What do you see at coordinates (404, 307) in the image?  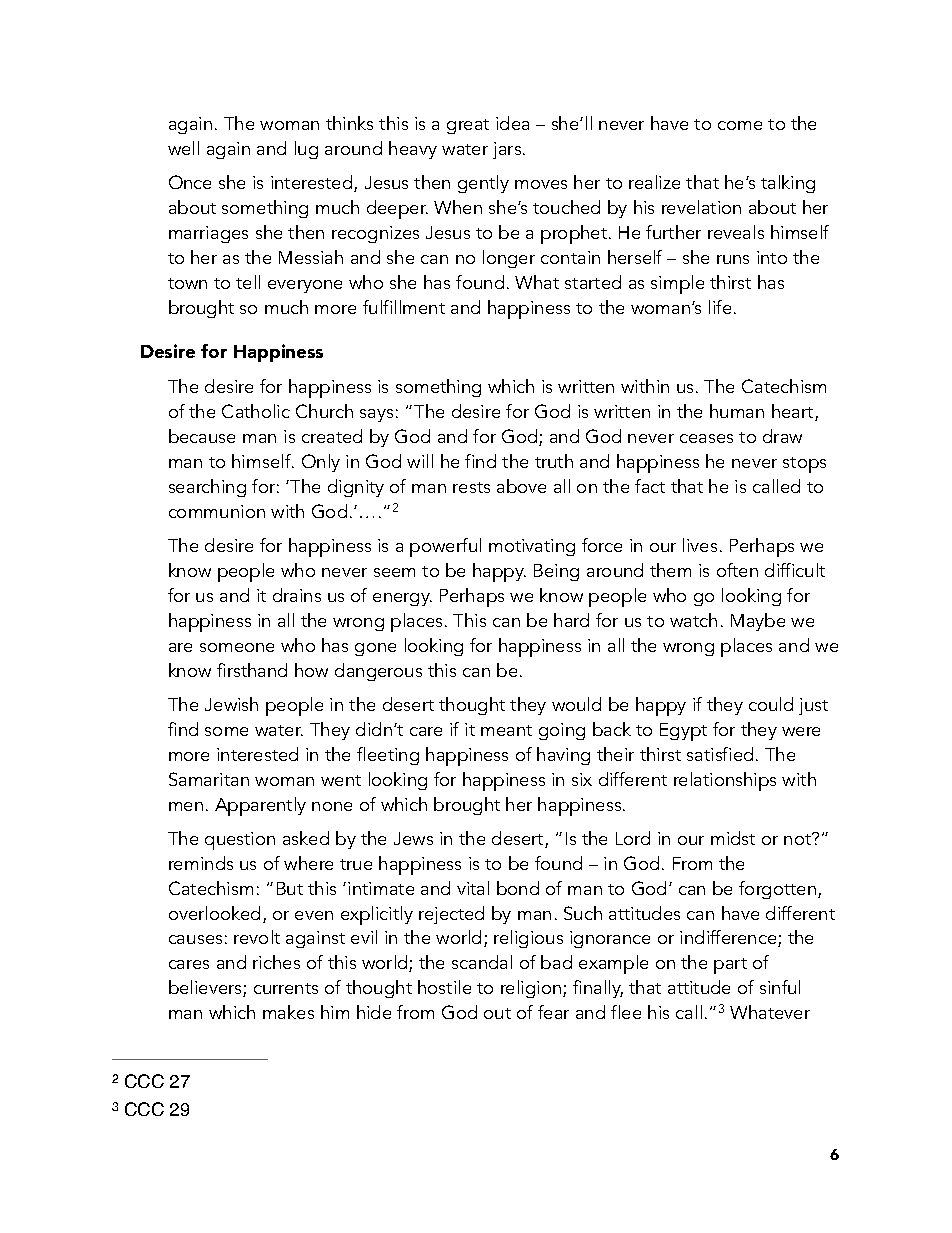 I see `fulfillment` at bounding box center [404, 307].
